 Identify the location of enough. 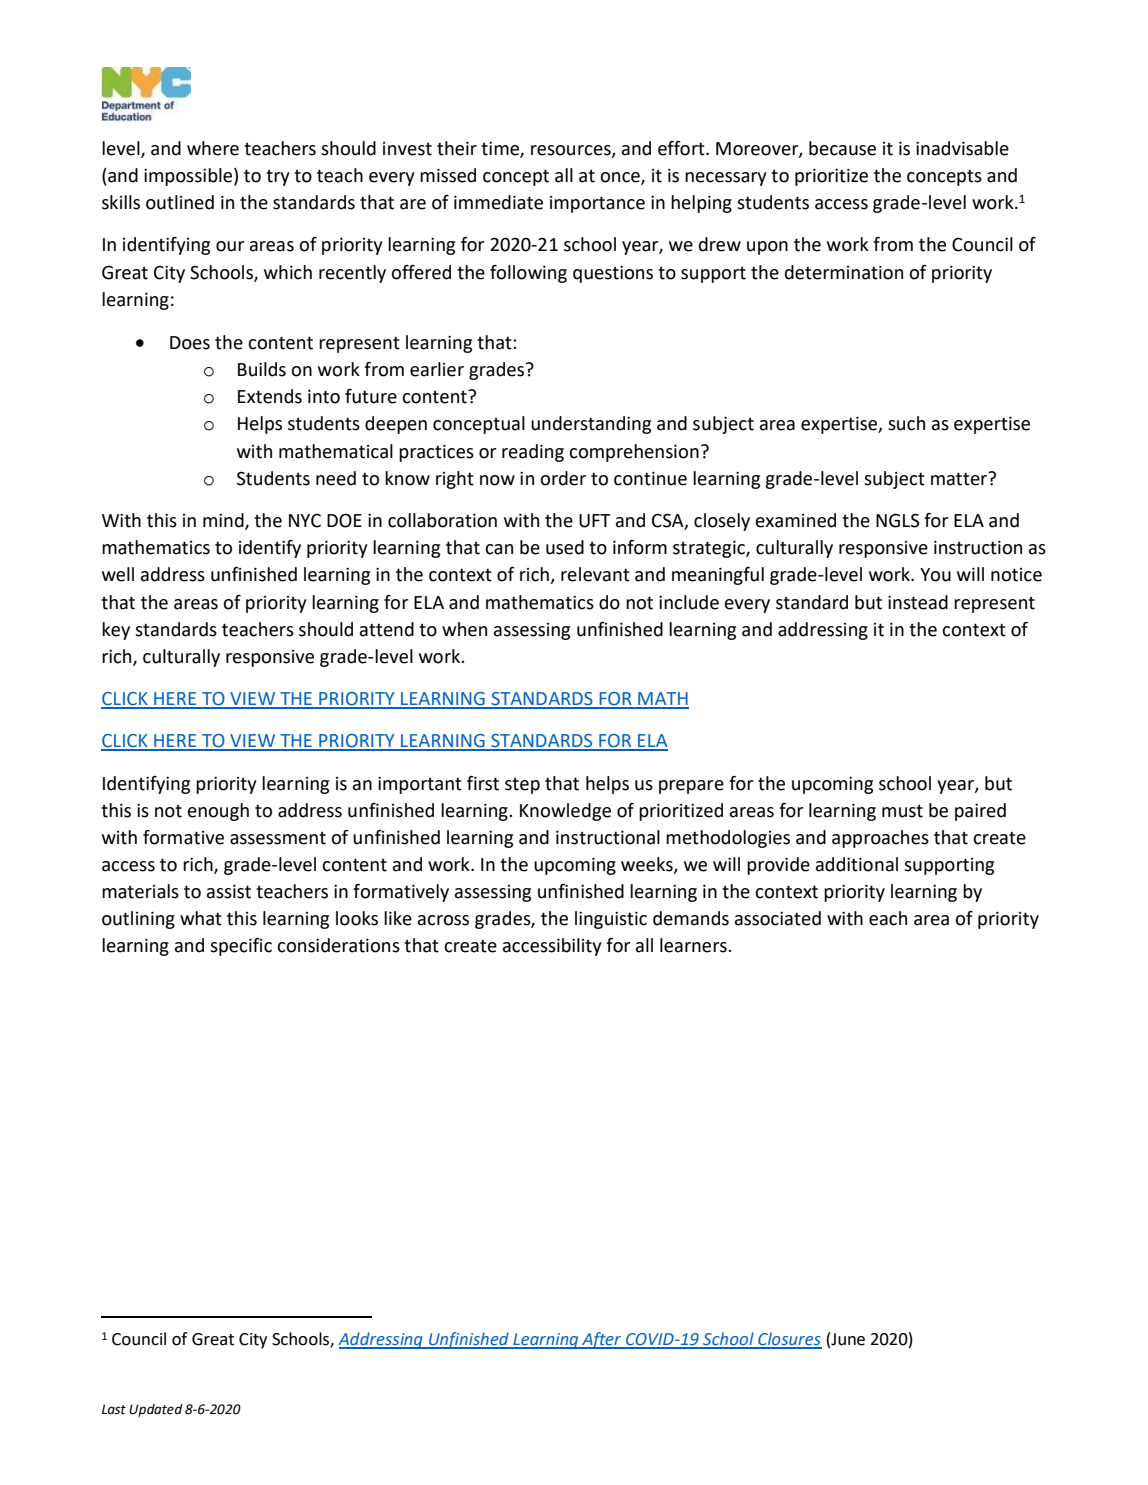
(218, 812).
